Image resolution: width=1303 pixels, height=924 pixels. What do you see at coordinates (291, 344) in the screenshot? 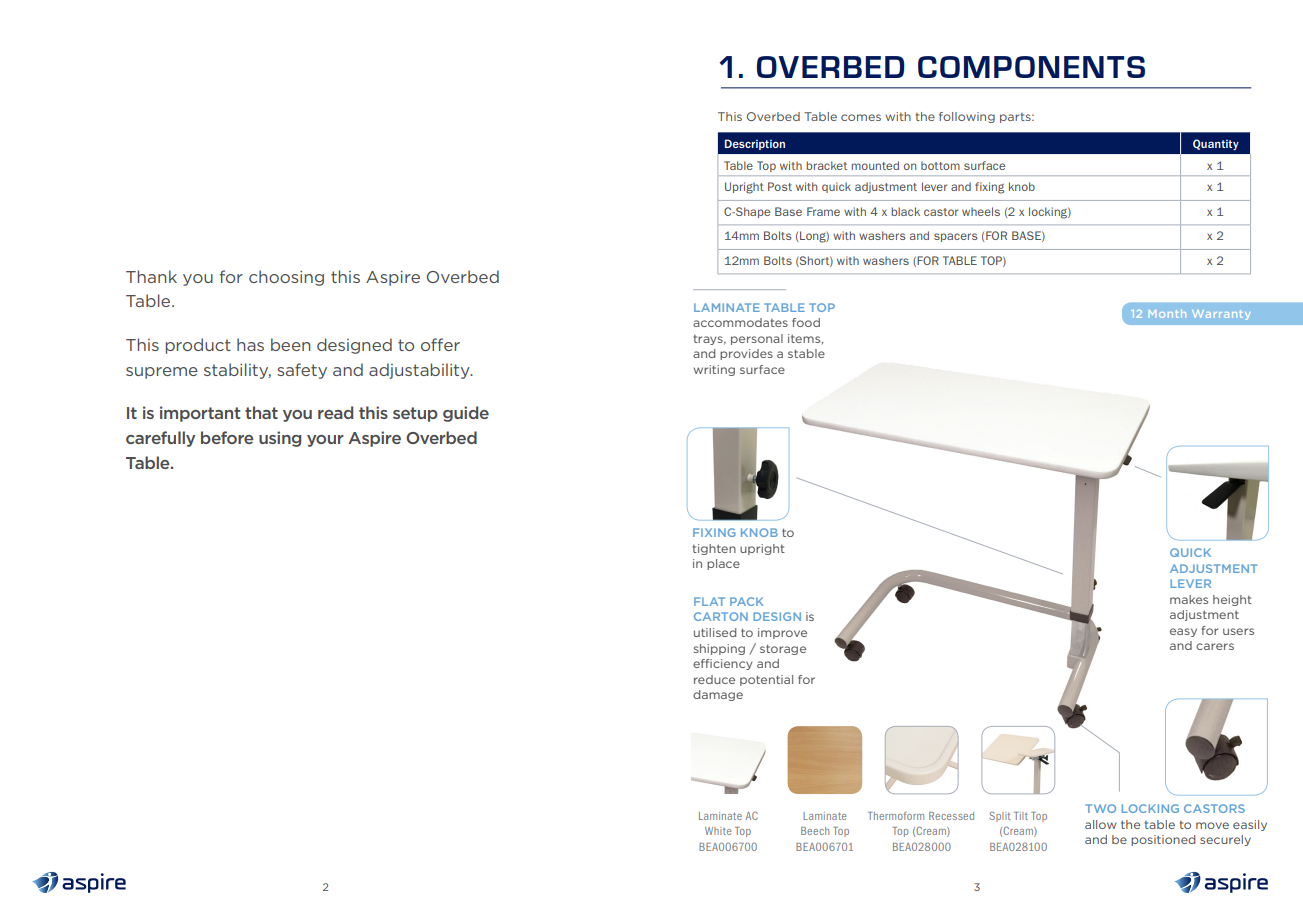
I see `been` at bounding box center [291, 344].
